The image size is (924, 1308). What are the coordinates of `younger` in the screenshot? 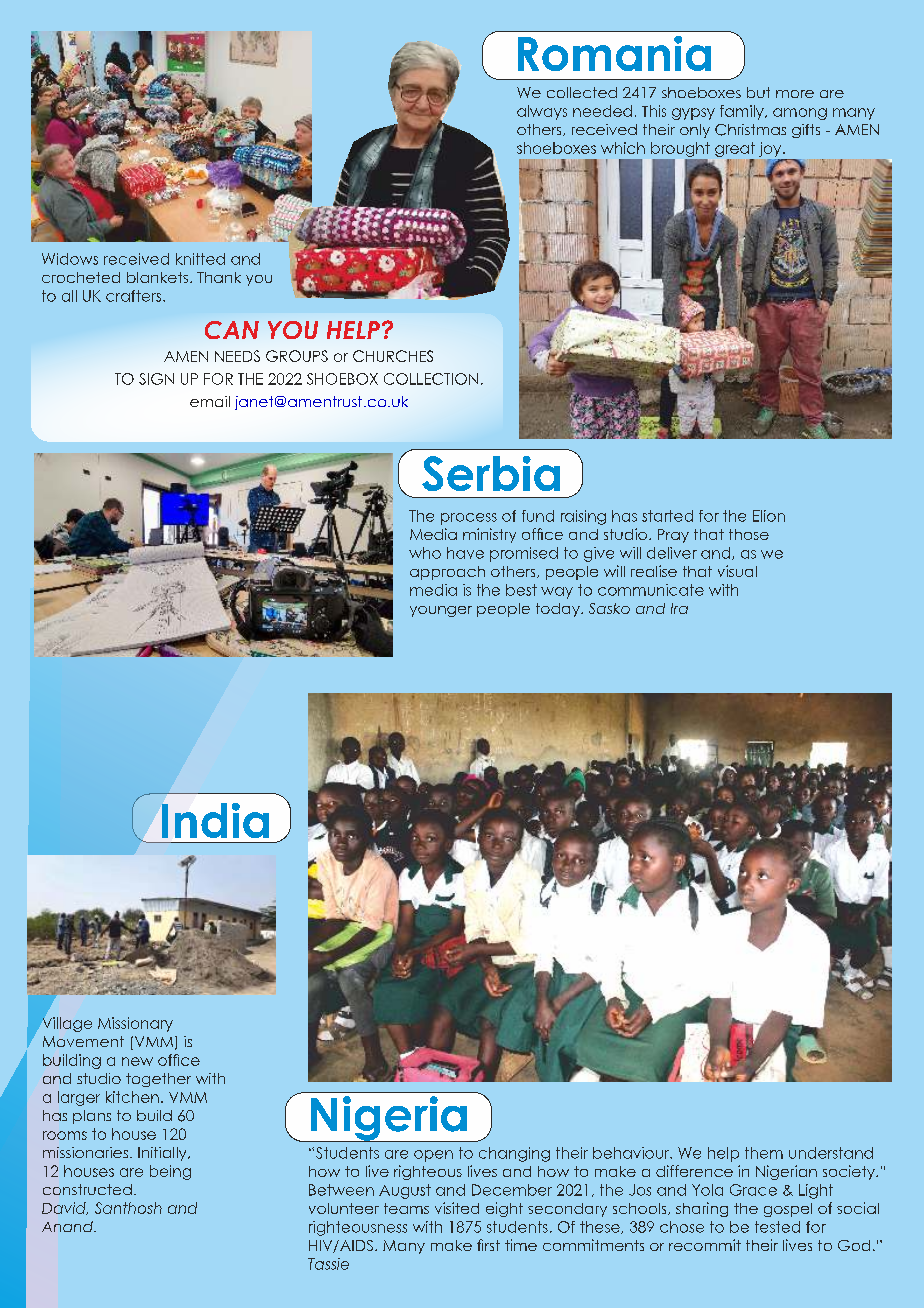 It's located at (441, 611).
